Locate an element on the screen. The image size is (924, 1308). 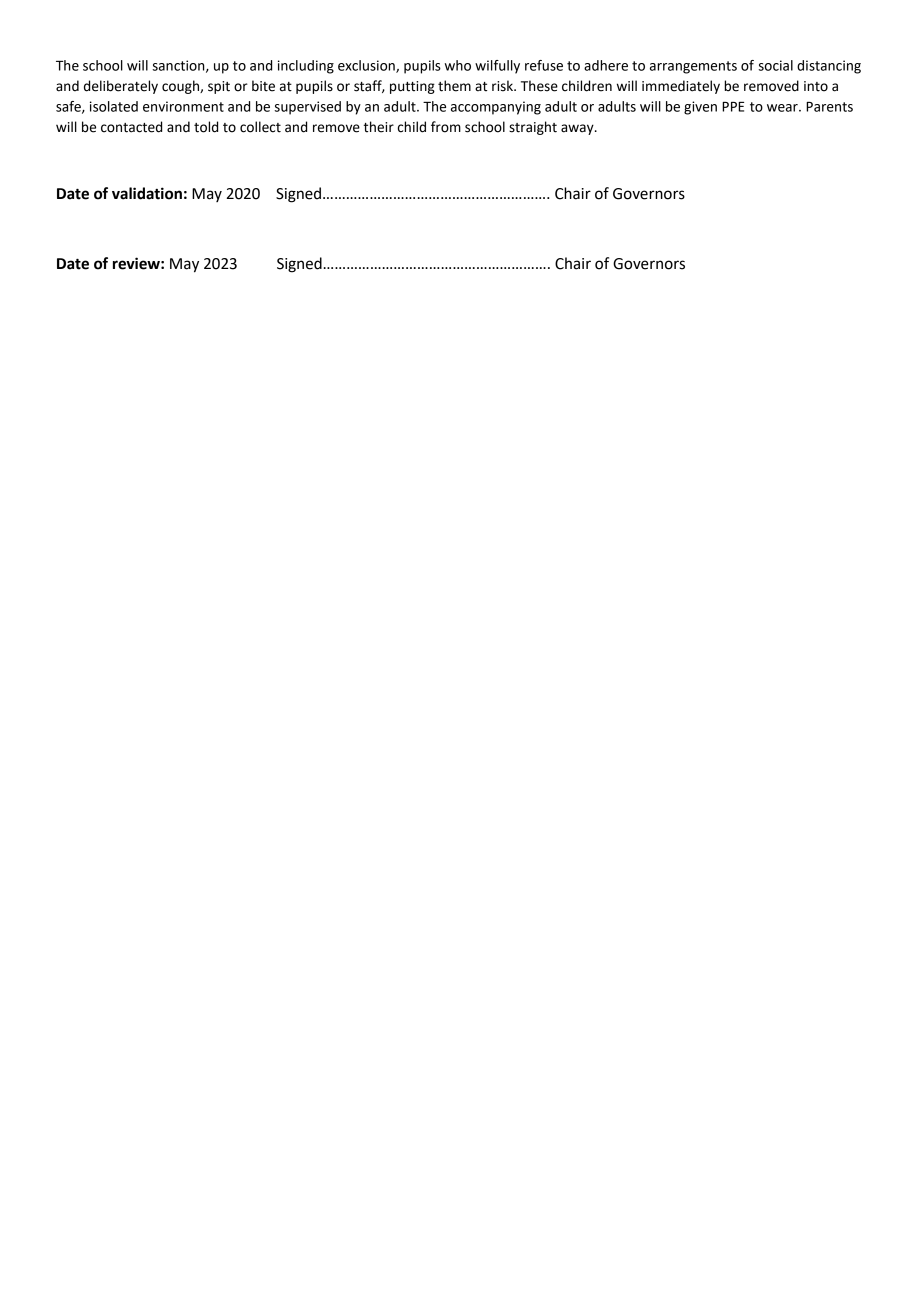
told is located at coordinates (206, 127).
